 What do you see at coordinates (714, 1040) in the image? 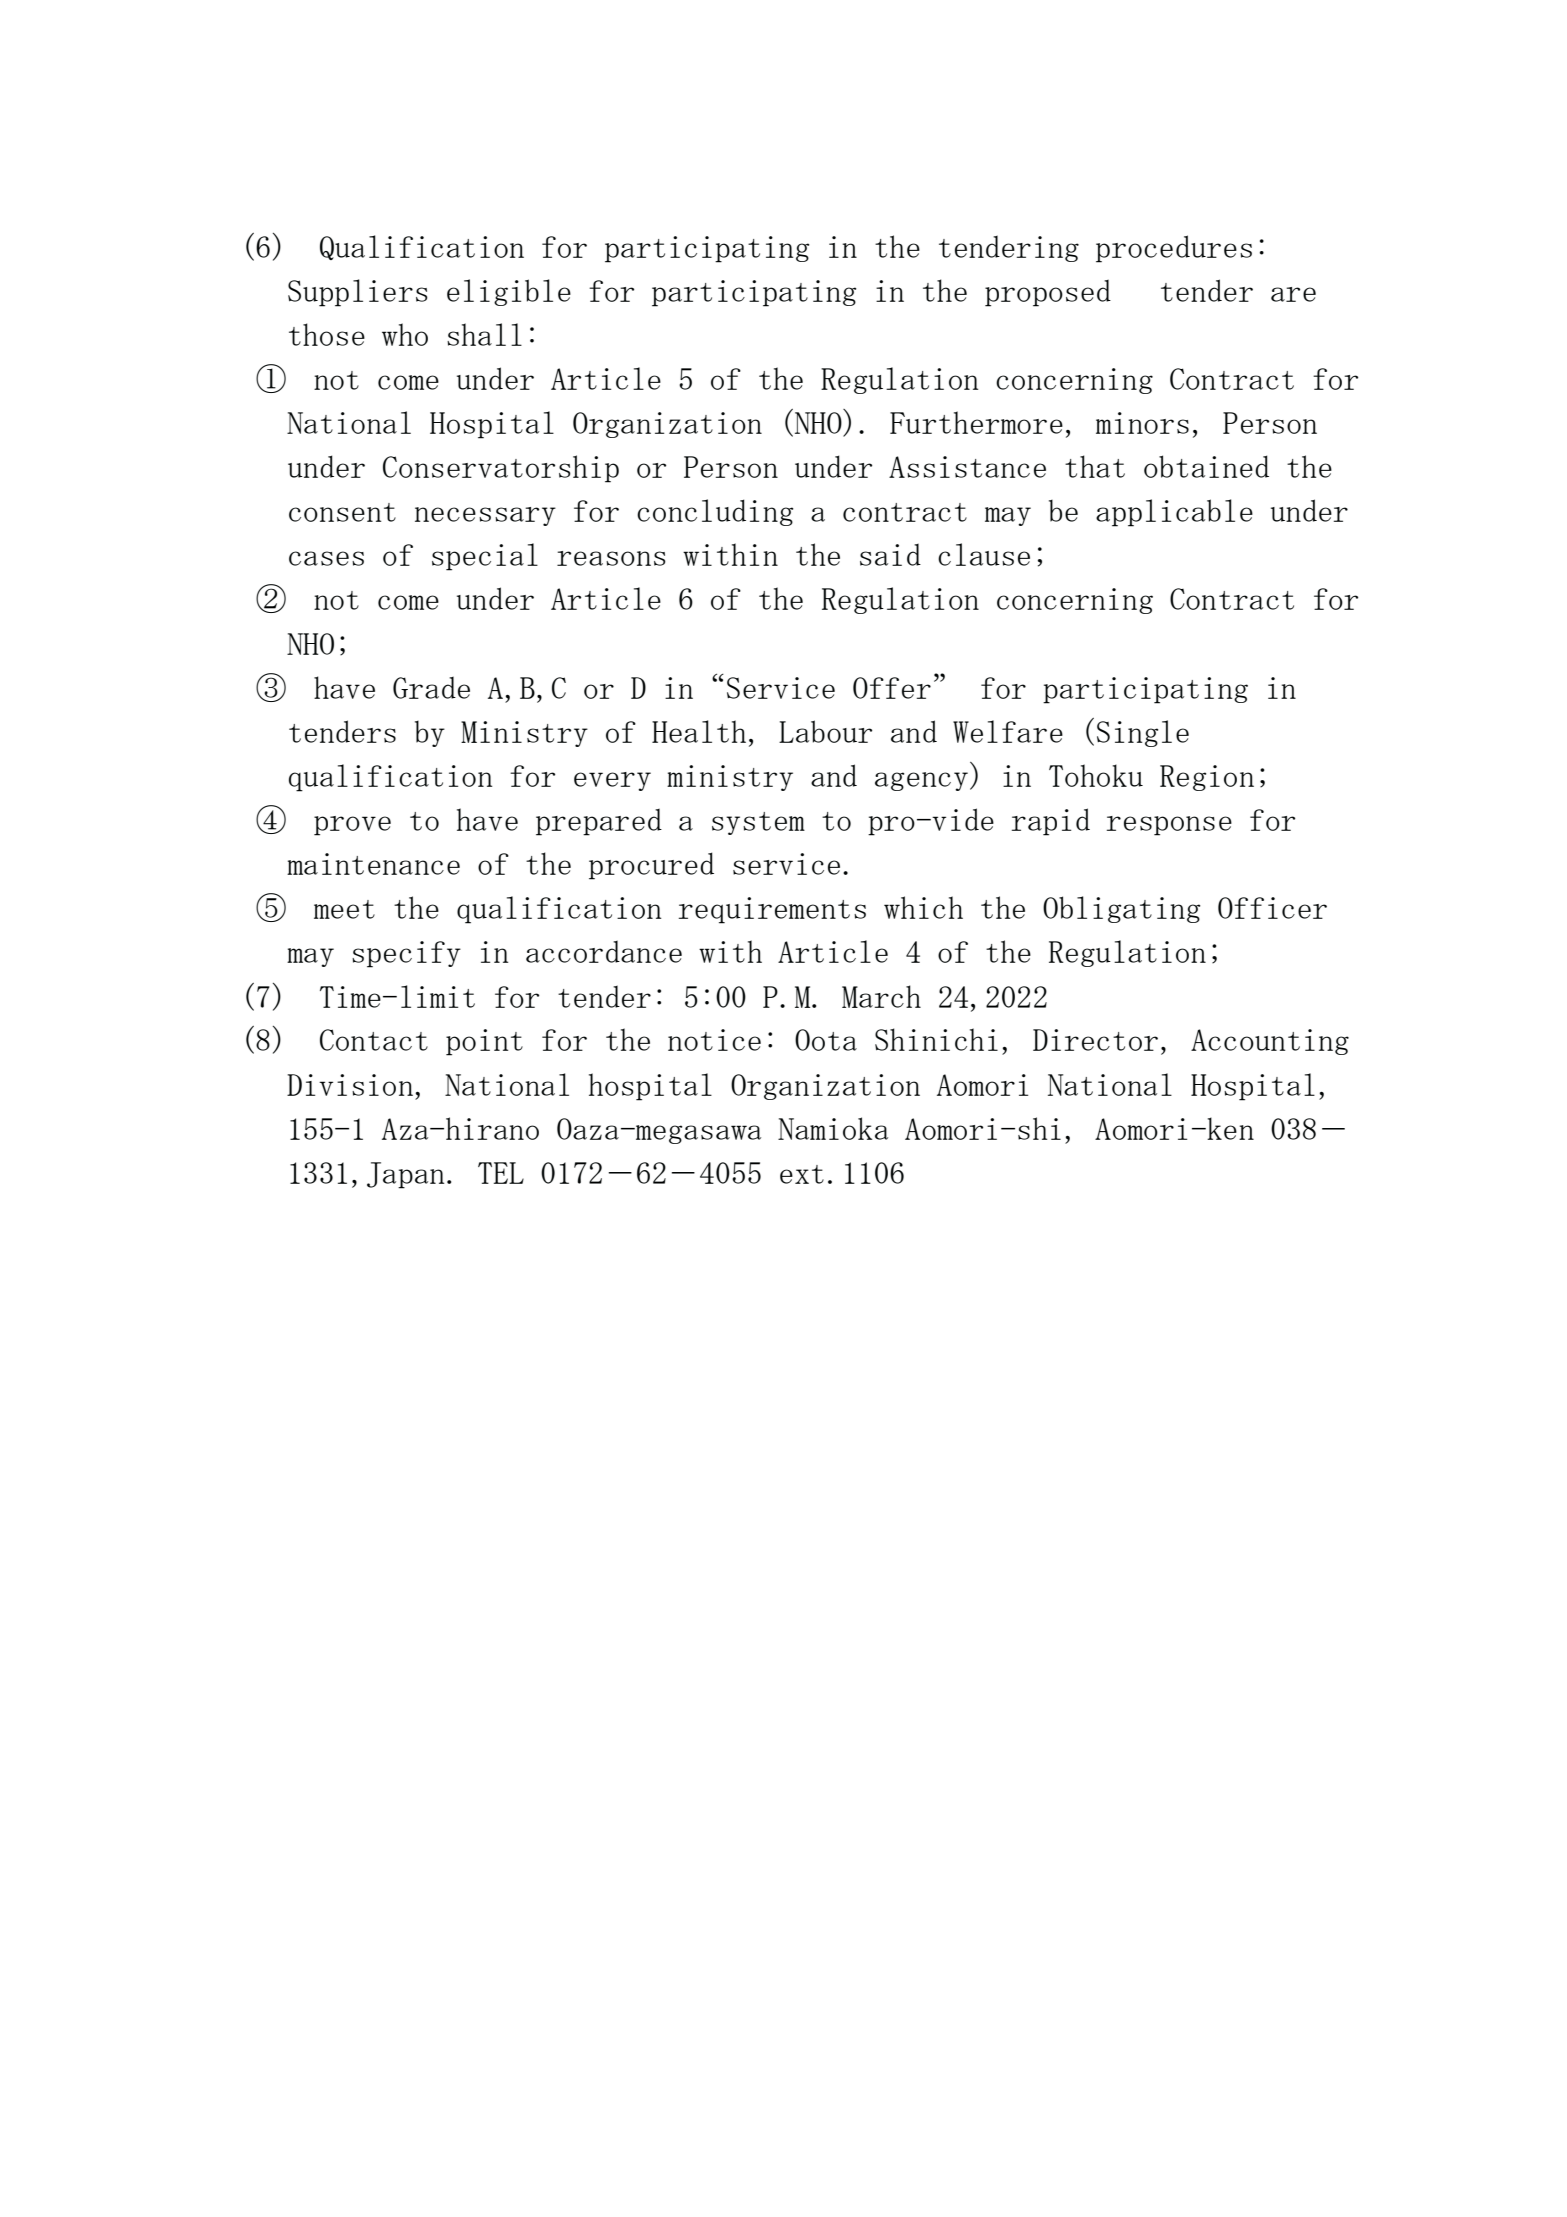
I see `notice` at bounding box center [714, 1040].
